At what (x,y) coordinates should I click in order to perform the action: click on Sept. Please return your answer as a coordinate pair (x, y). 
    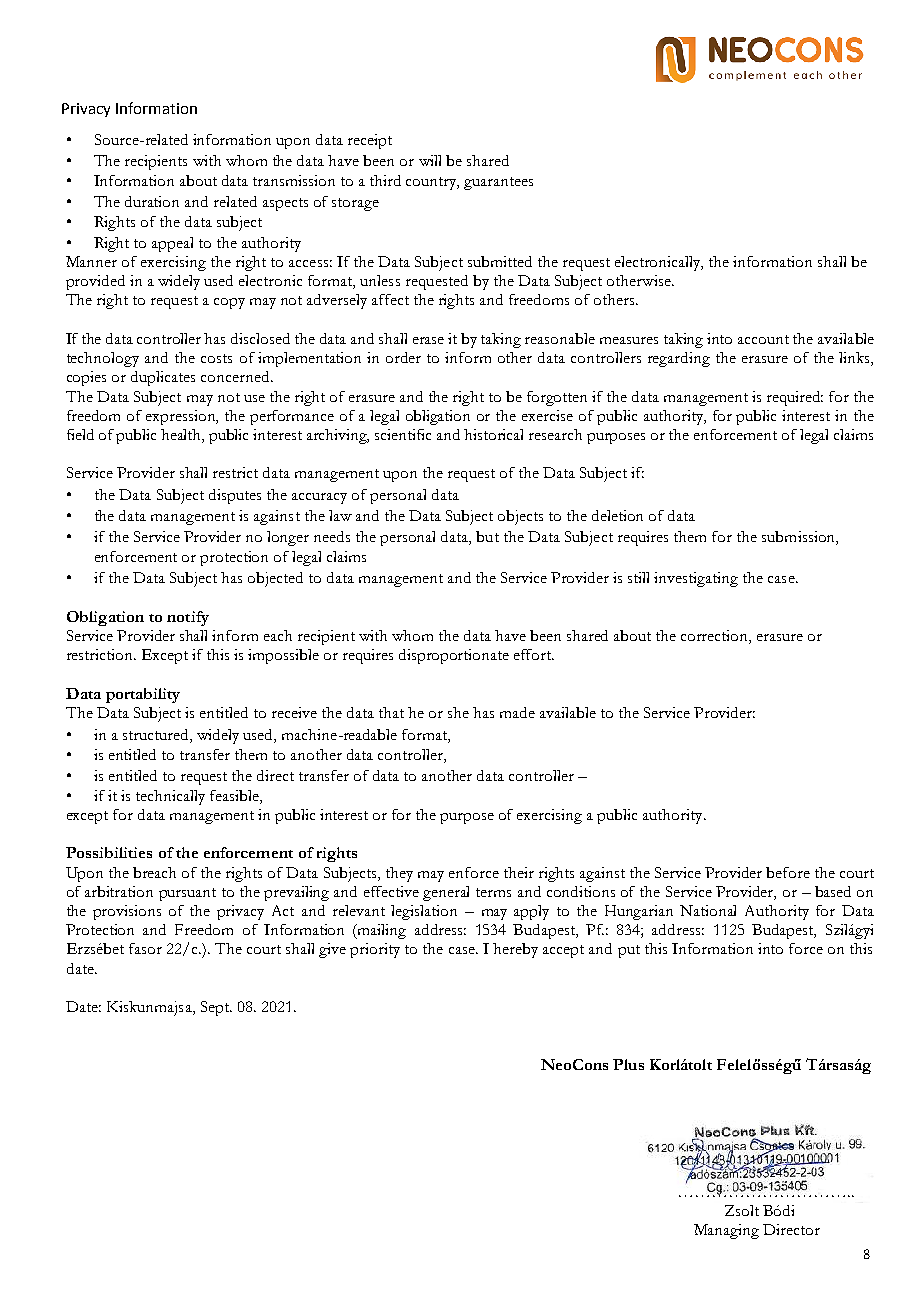
    Looking at the image, I should click on (216, 1008).
